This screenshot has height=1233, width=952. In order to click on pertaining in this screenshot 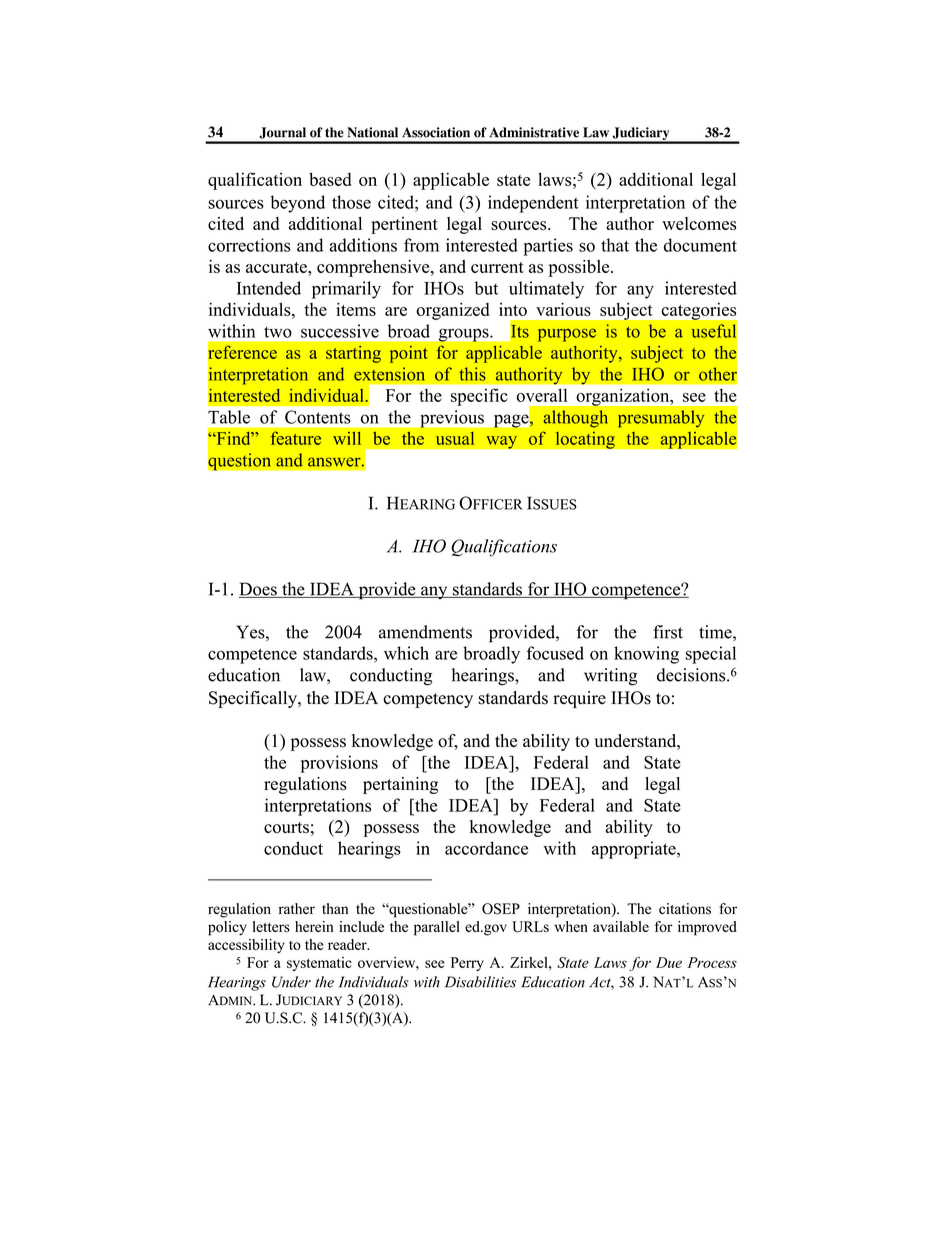, I will do `click(400, 785)`.
